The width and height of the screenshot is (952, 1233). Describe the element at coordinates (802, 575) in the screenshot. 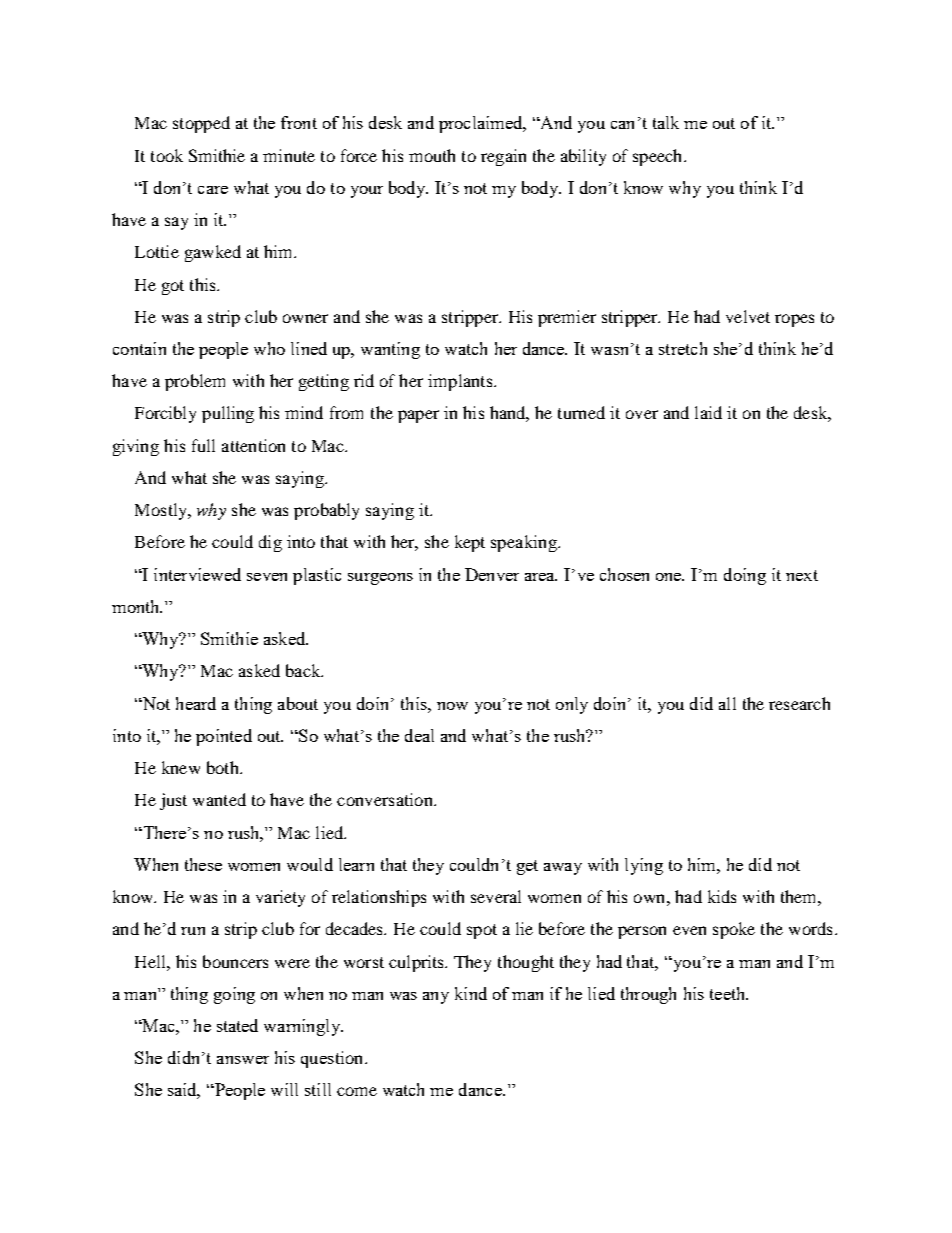

I see `next` at that location.
